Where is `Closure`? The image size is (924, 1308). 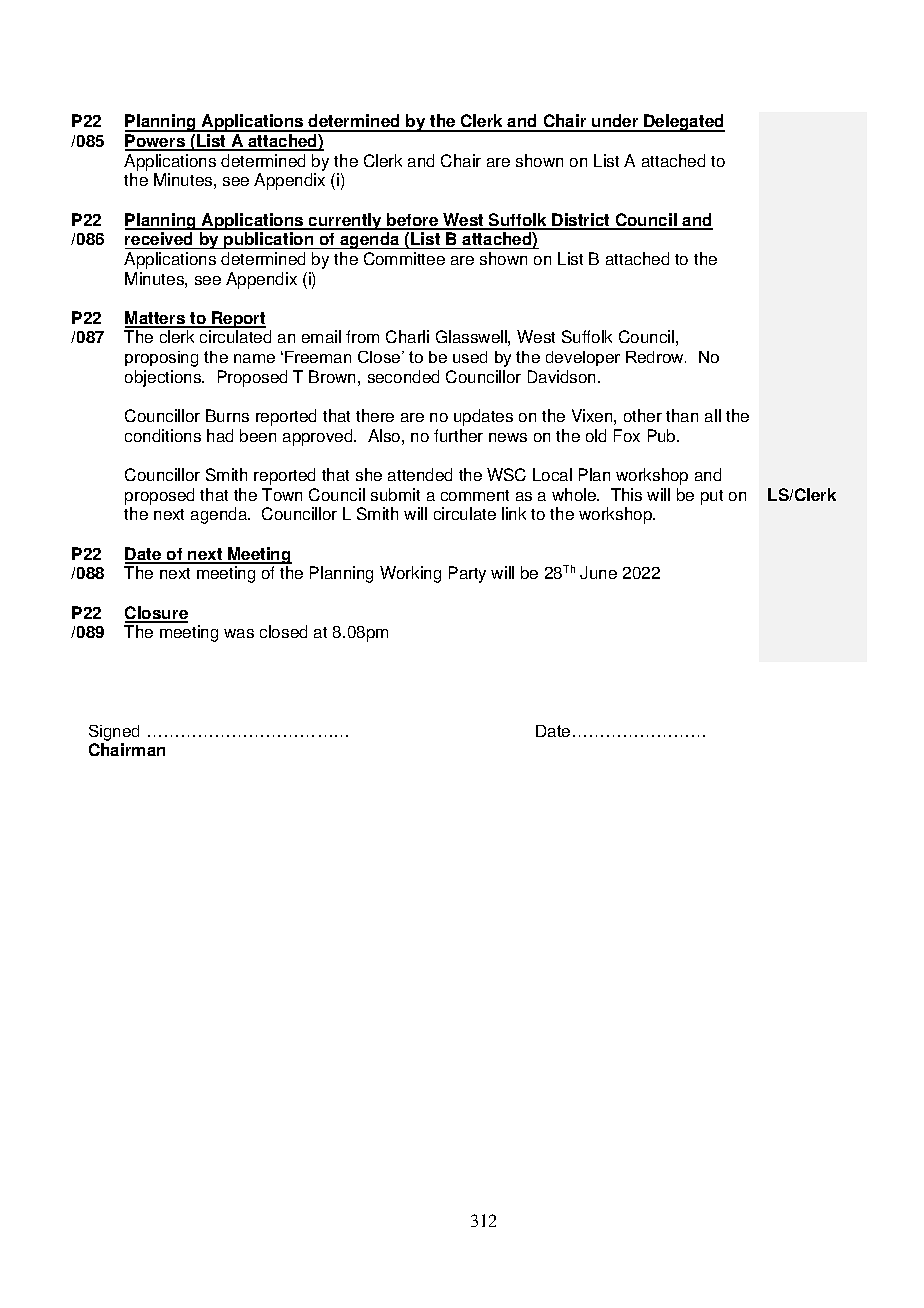
Closure is located at coordinates (156, 614).
